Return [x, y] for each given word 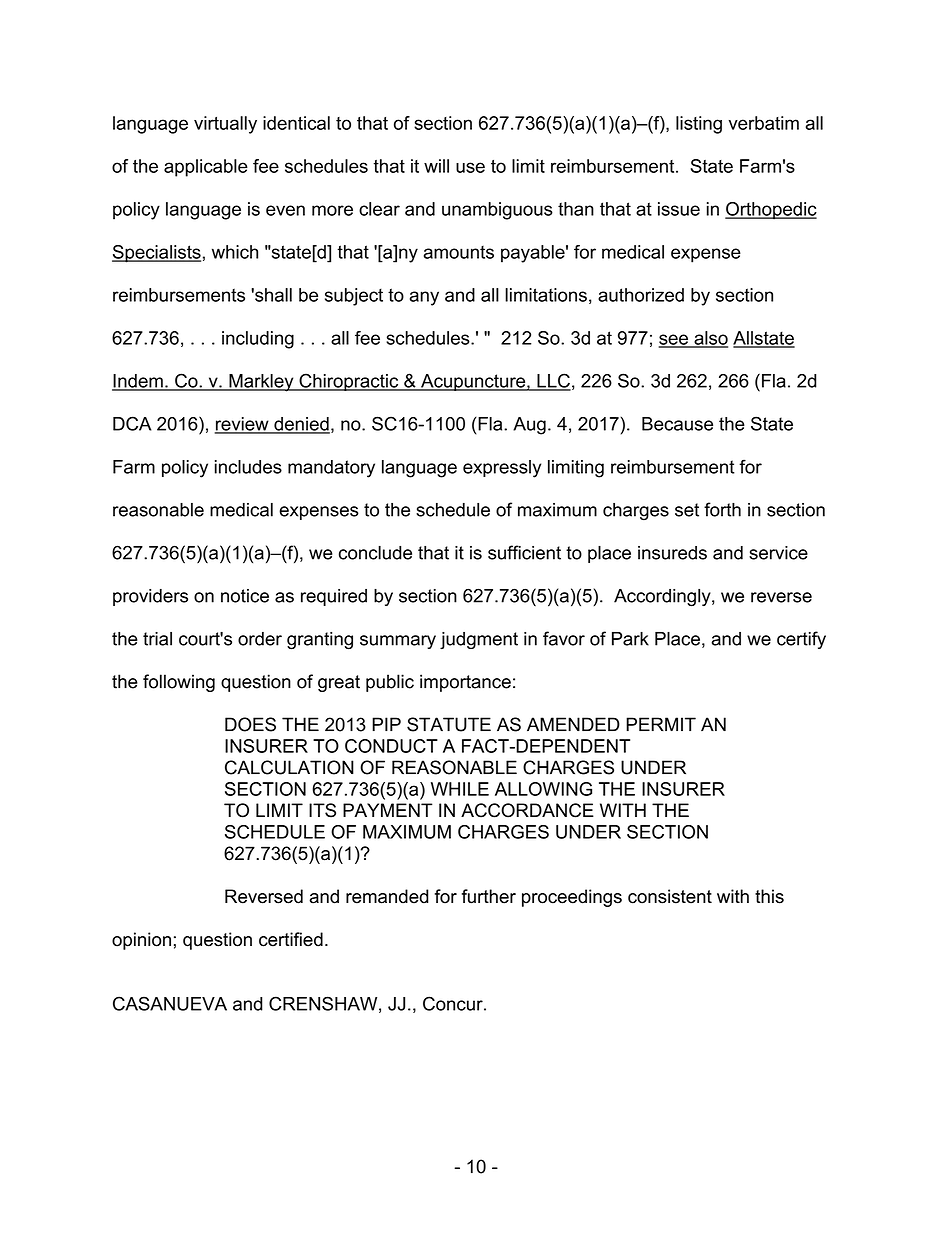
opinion [141, 941]
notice [245, 596]
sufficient [524, 552]
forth [722, 509]
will [436, 166]
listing [699, 125]
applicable [206, 168]
